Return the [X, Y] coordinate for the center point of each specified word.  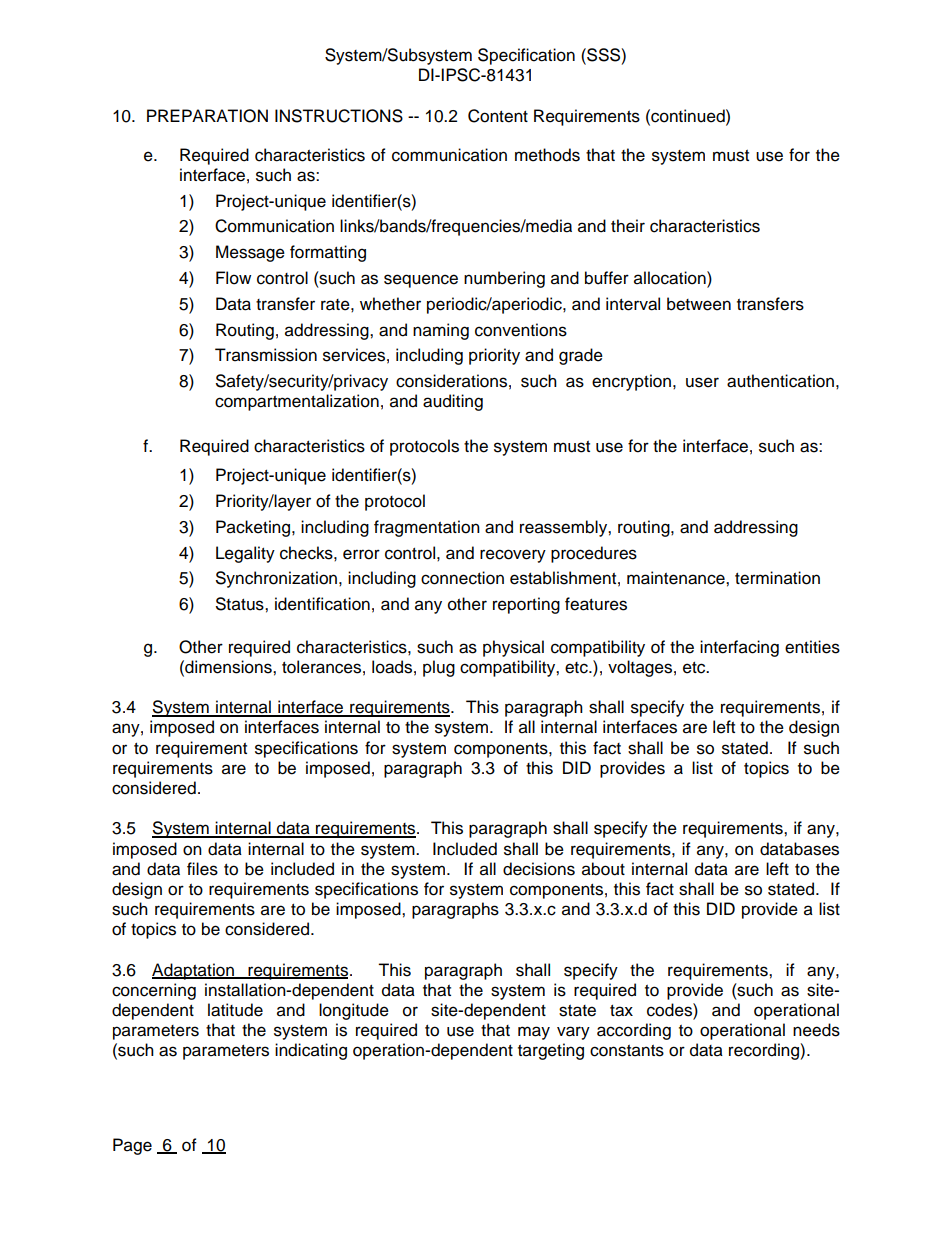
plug [439, 668]
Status [241, 604]
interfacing [739, 648]
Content [498, 116]
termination [777, 578]
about [603, 869]
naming [441, 331]
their [628, 226]
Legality [245, 554]
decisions [539, 869]
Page [132, 1146]
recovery [513, 556]
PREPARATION [207, 116]
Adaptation [194, 971]
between [699, 304]
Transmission [266, 355]
